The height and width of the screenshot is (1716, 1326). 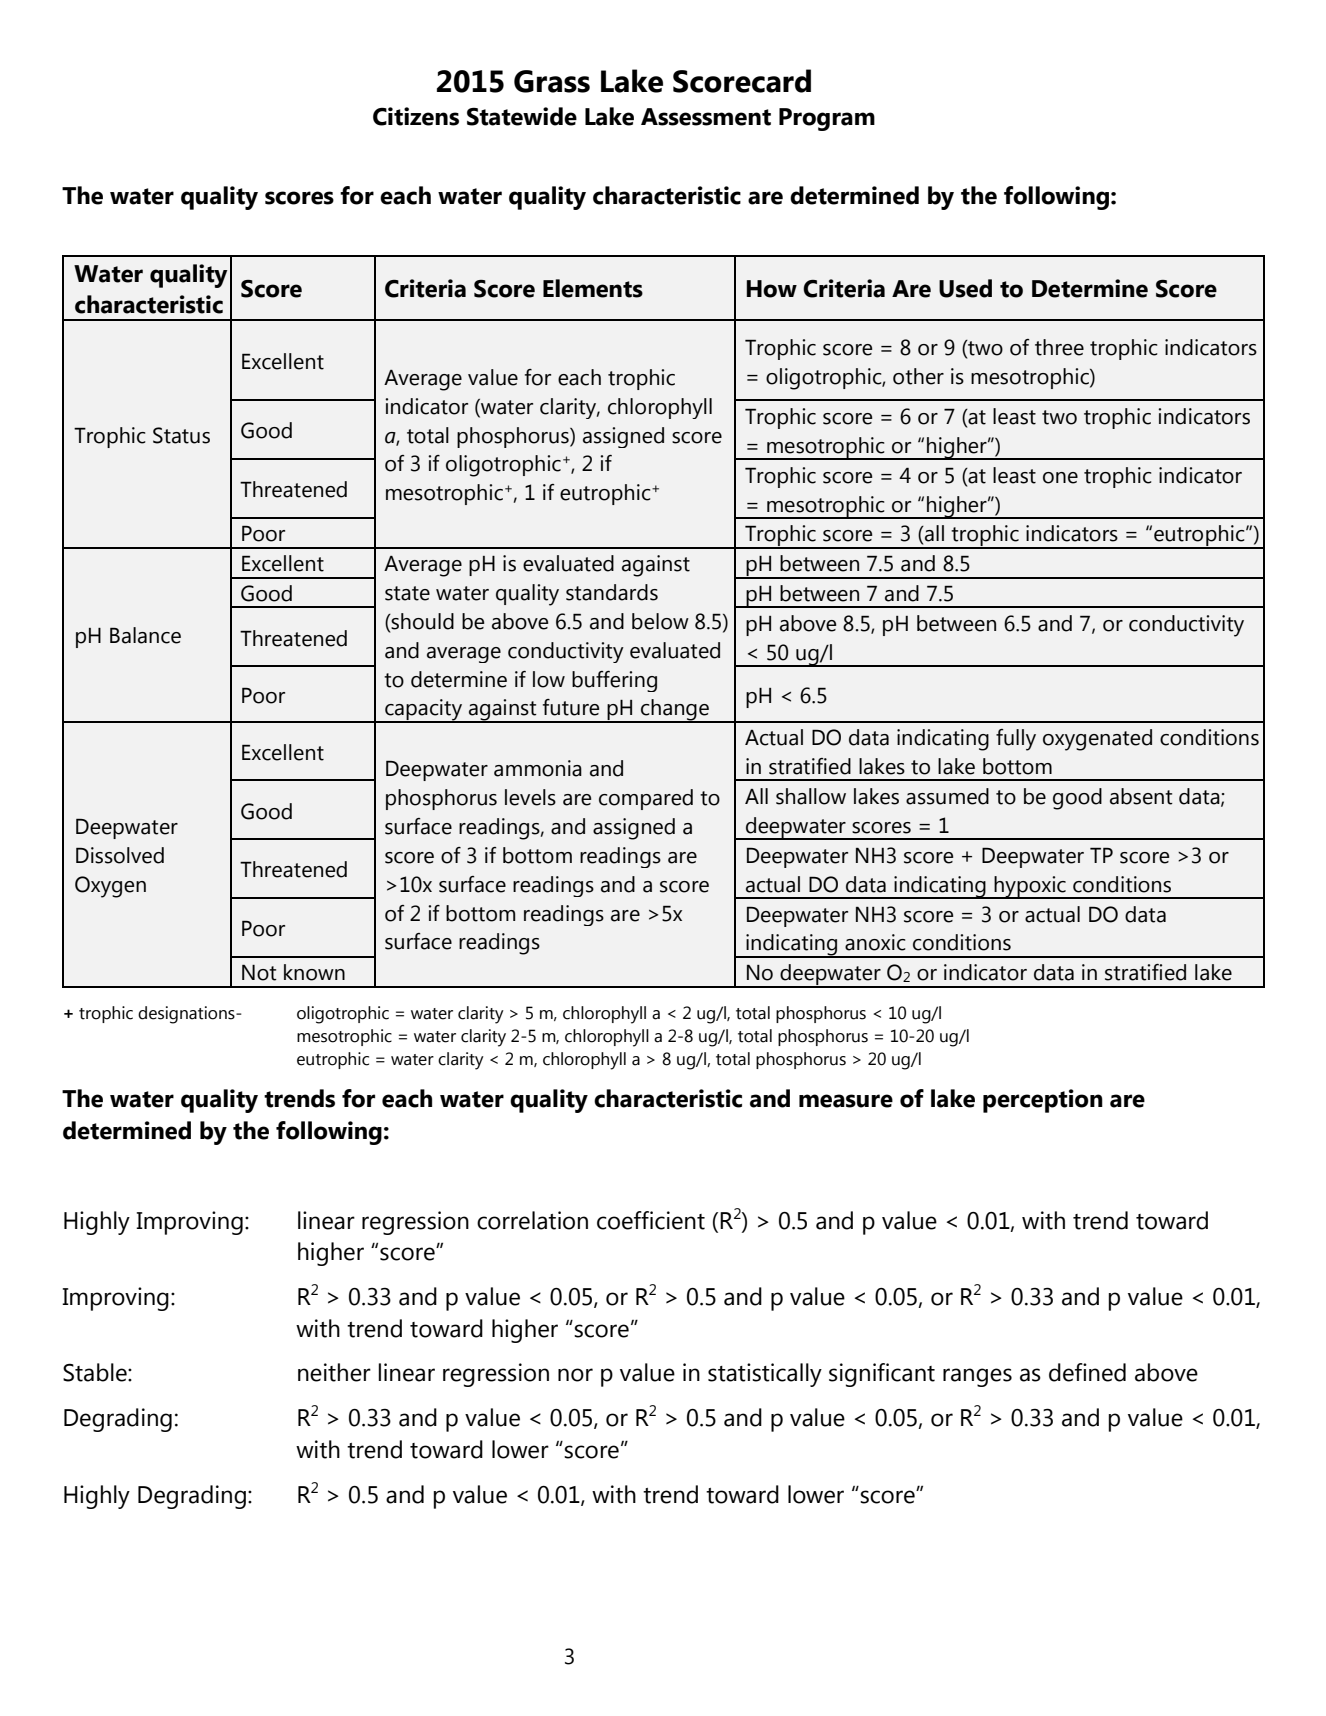 What do you see at coordinates (334, 1372) in the screenshot?
I see `neither` at bounding box center [334, 1372].
